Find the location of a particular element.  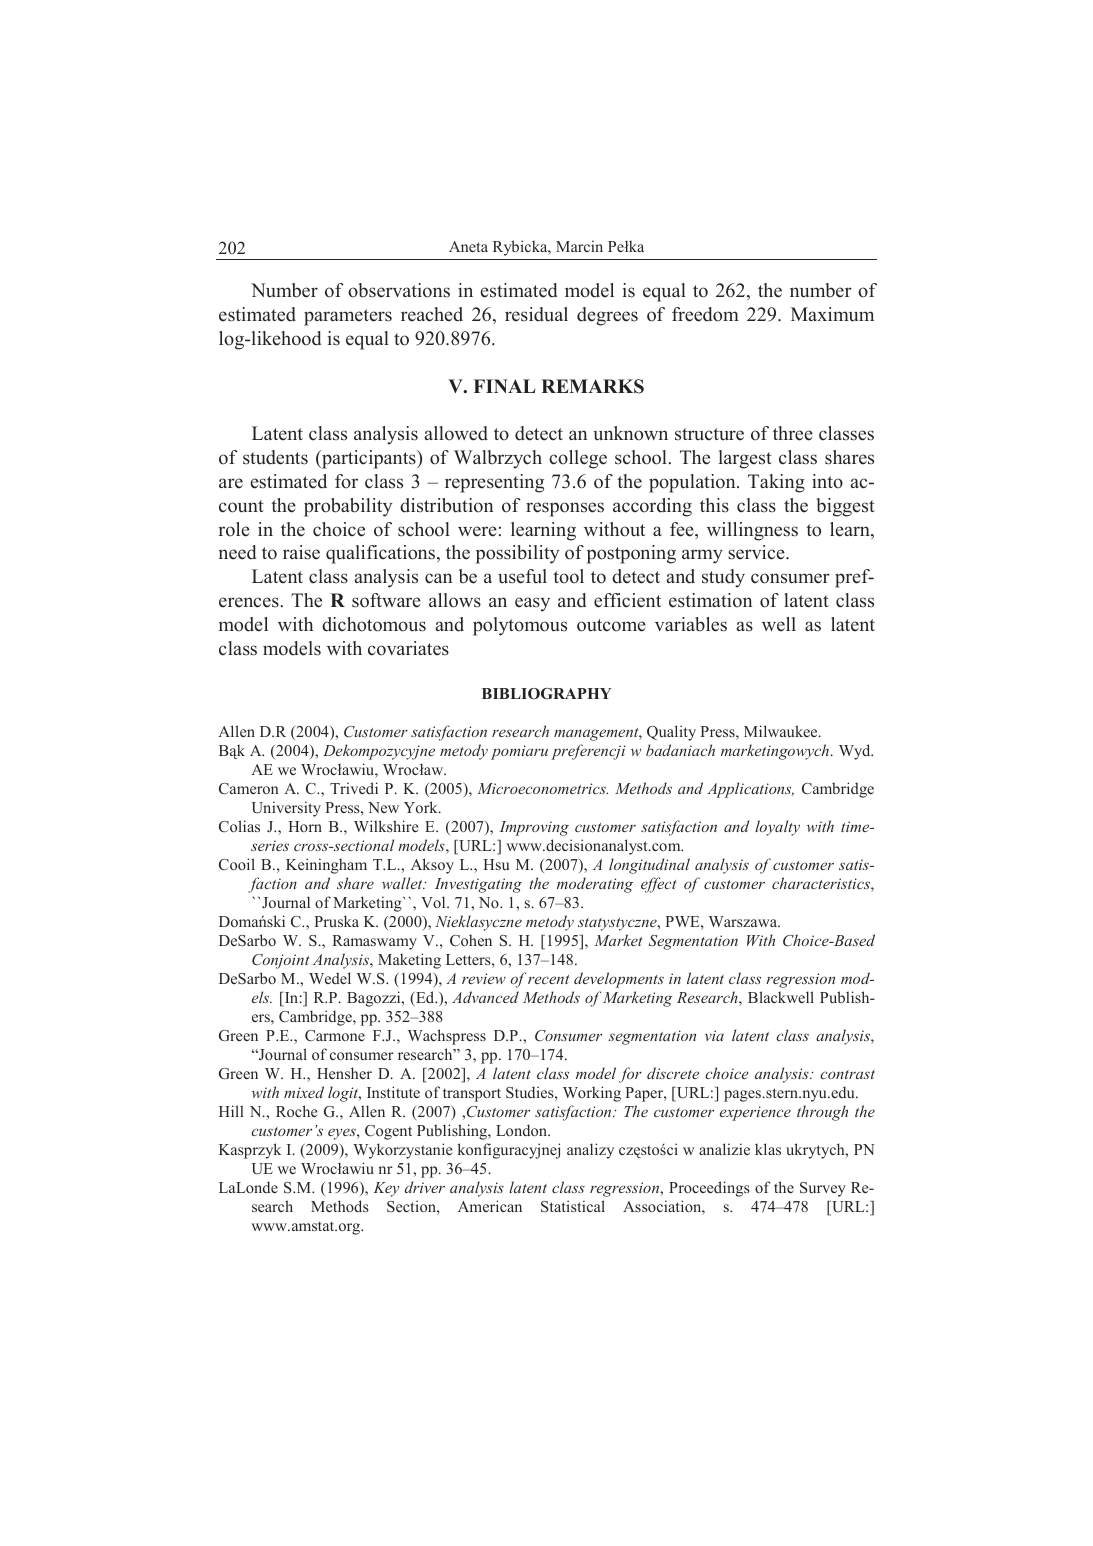

via is located at coordinates (714, 1035).
